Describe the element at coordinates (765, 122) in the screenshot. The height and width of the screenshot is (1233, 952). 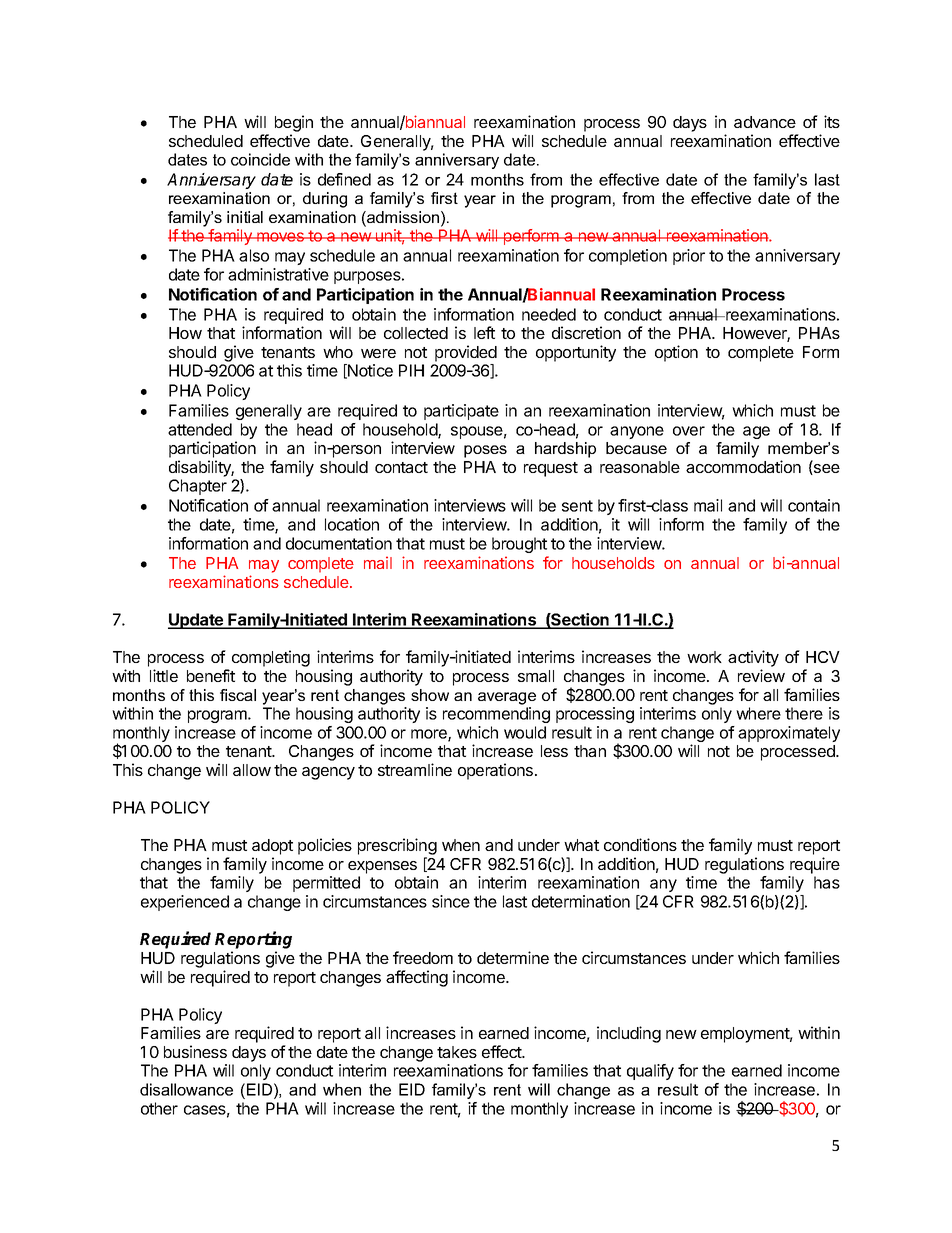
I see `advance` at that location.
